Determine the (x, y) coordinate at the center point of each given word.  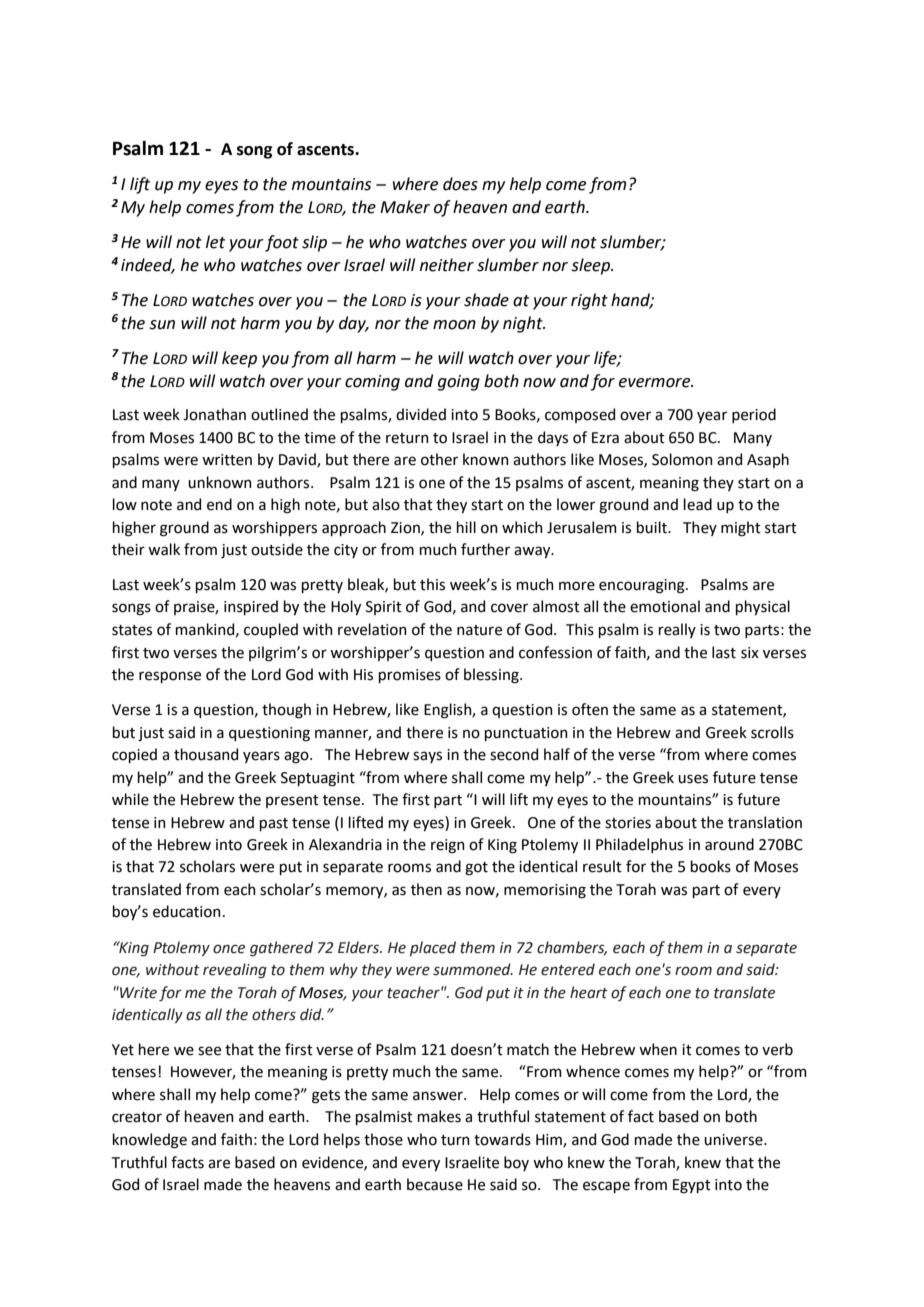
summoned (473, 969)
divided (421, 414)
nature (479, 630)
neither (447, 265)
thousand (206, 754)
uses (693, 779)
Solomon (682, 459)
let (215, 242)
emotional (665, 606)
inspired (251, 607)
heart (589, 992)
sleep (591, 266)
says (427, 757)
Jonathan (214, 414)
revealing (235, 970)
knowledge (150, 1141)
